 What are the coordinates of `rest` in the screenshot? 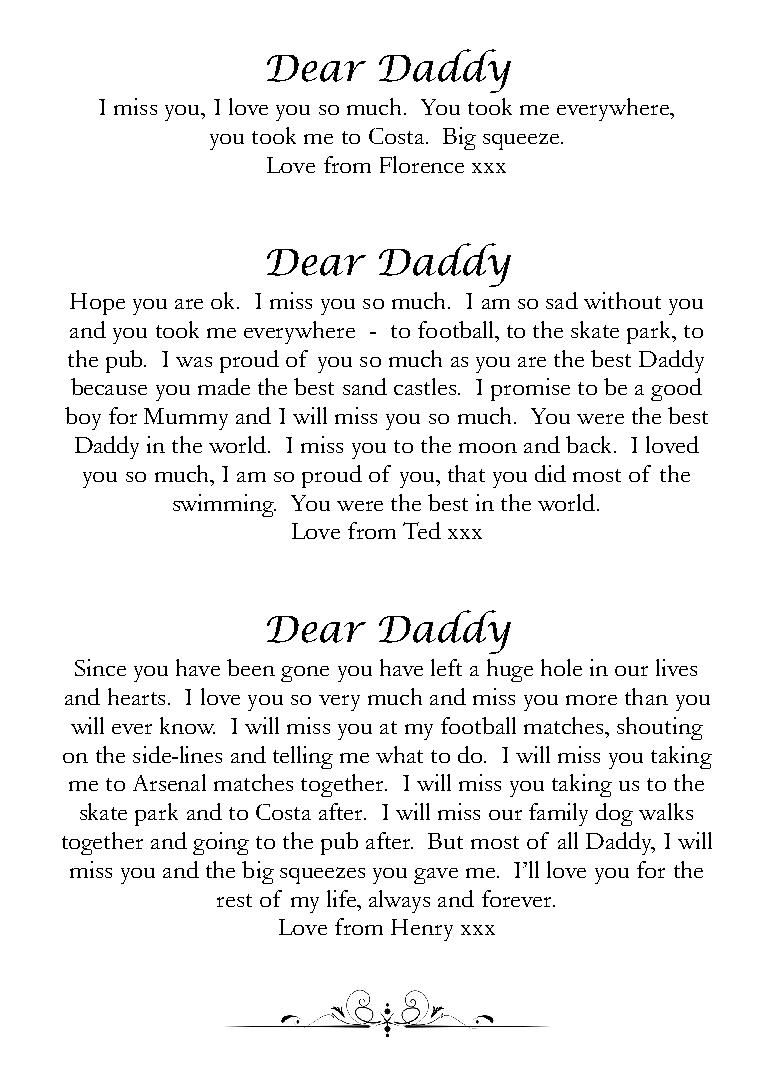 It's located at (234, 900).
